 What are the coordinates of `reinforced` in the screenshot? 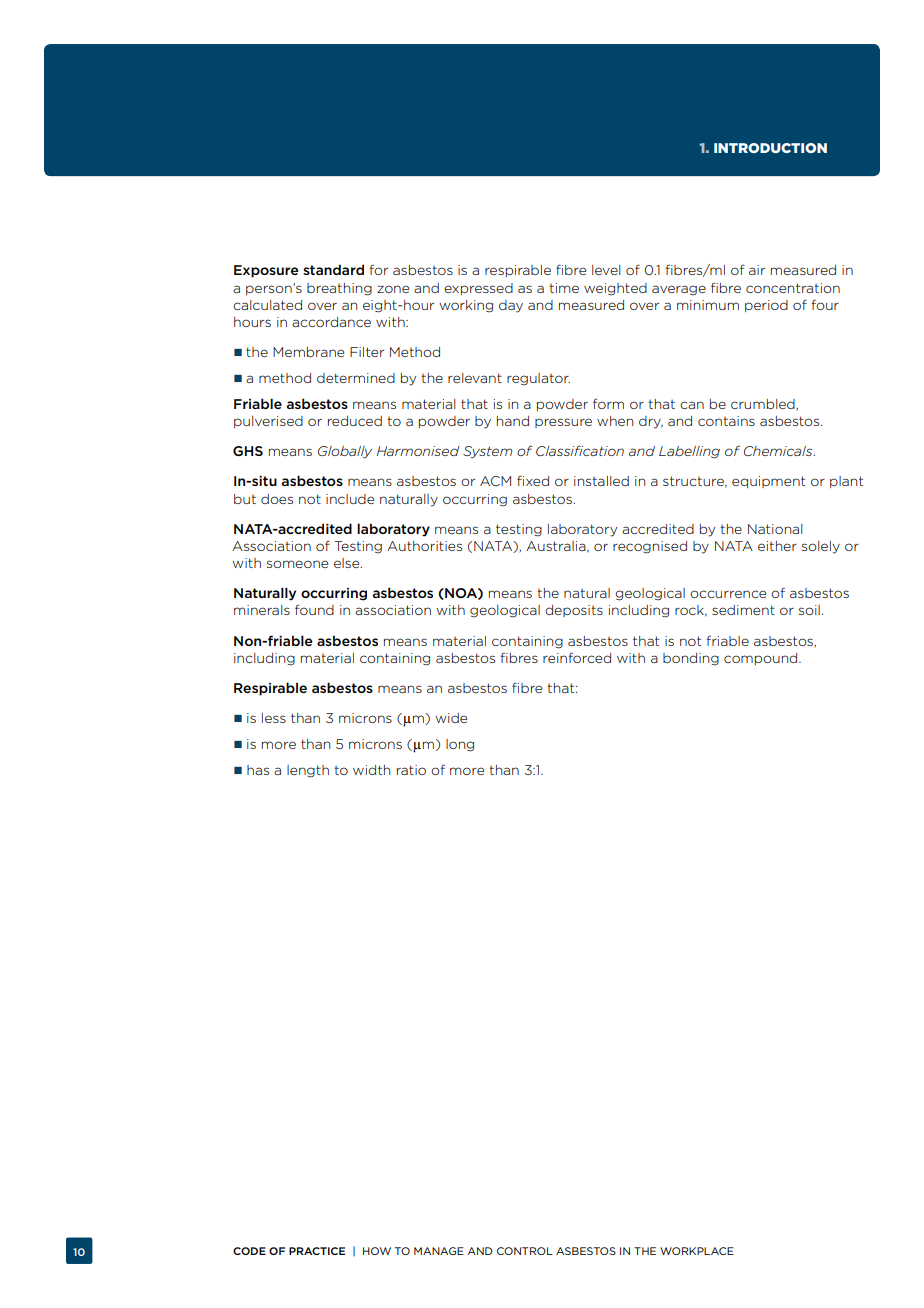 It's located at (577, 657).
